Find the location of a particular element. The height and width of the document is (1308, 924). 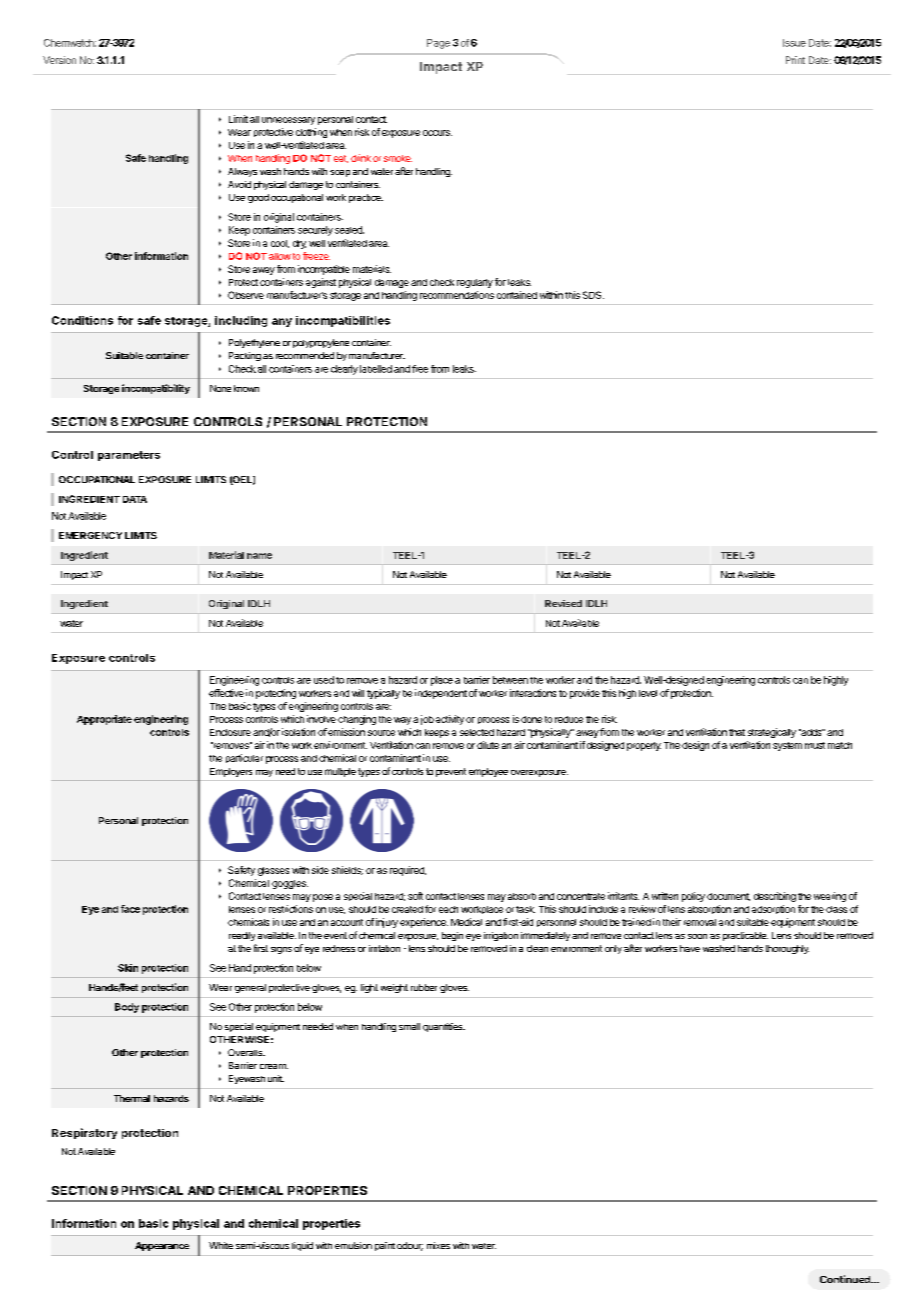

mixes is located at coordinates (438, 1245).
